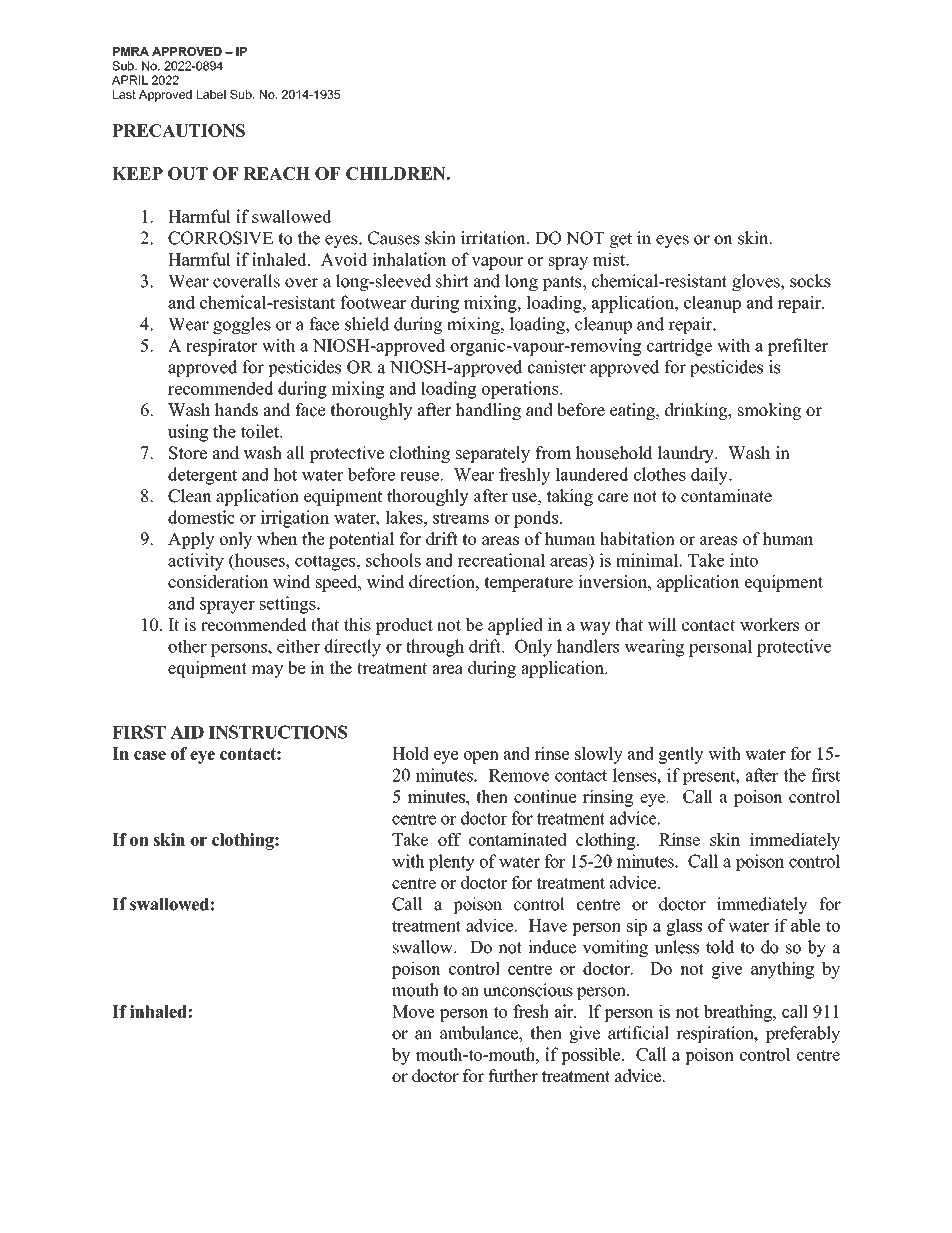 The height and width of the document is (1233, 952). I want to click on into, so click(744, 560).
